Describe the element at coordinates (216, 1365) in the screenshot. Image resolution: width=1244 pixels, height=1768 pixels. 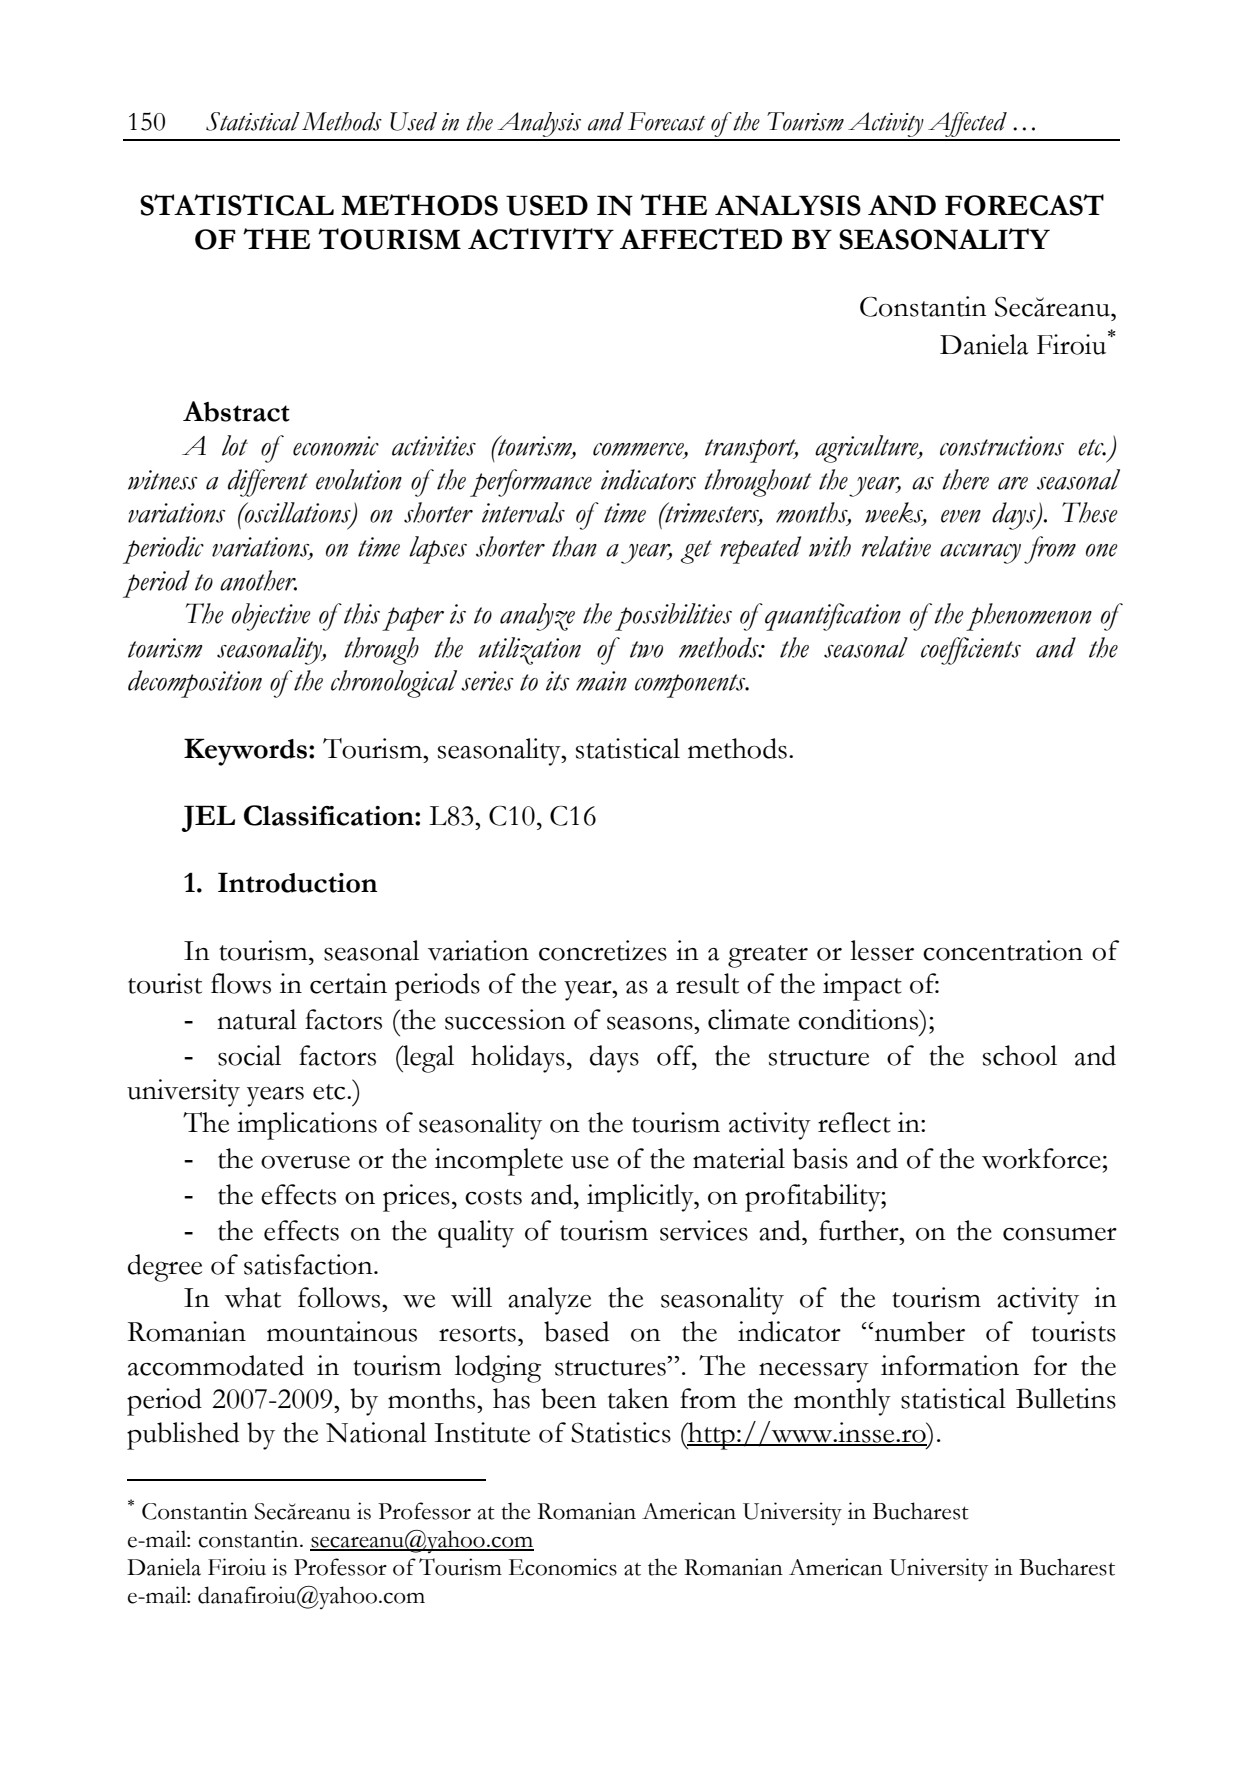
I see `accommodated` at that location.
